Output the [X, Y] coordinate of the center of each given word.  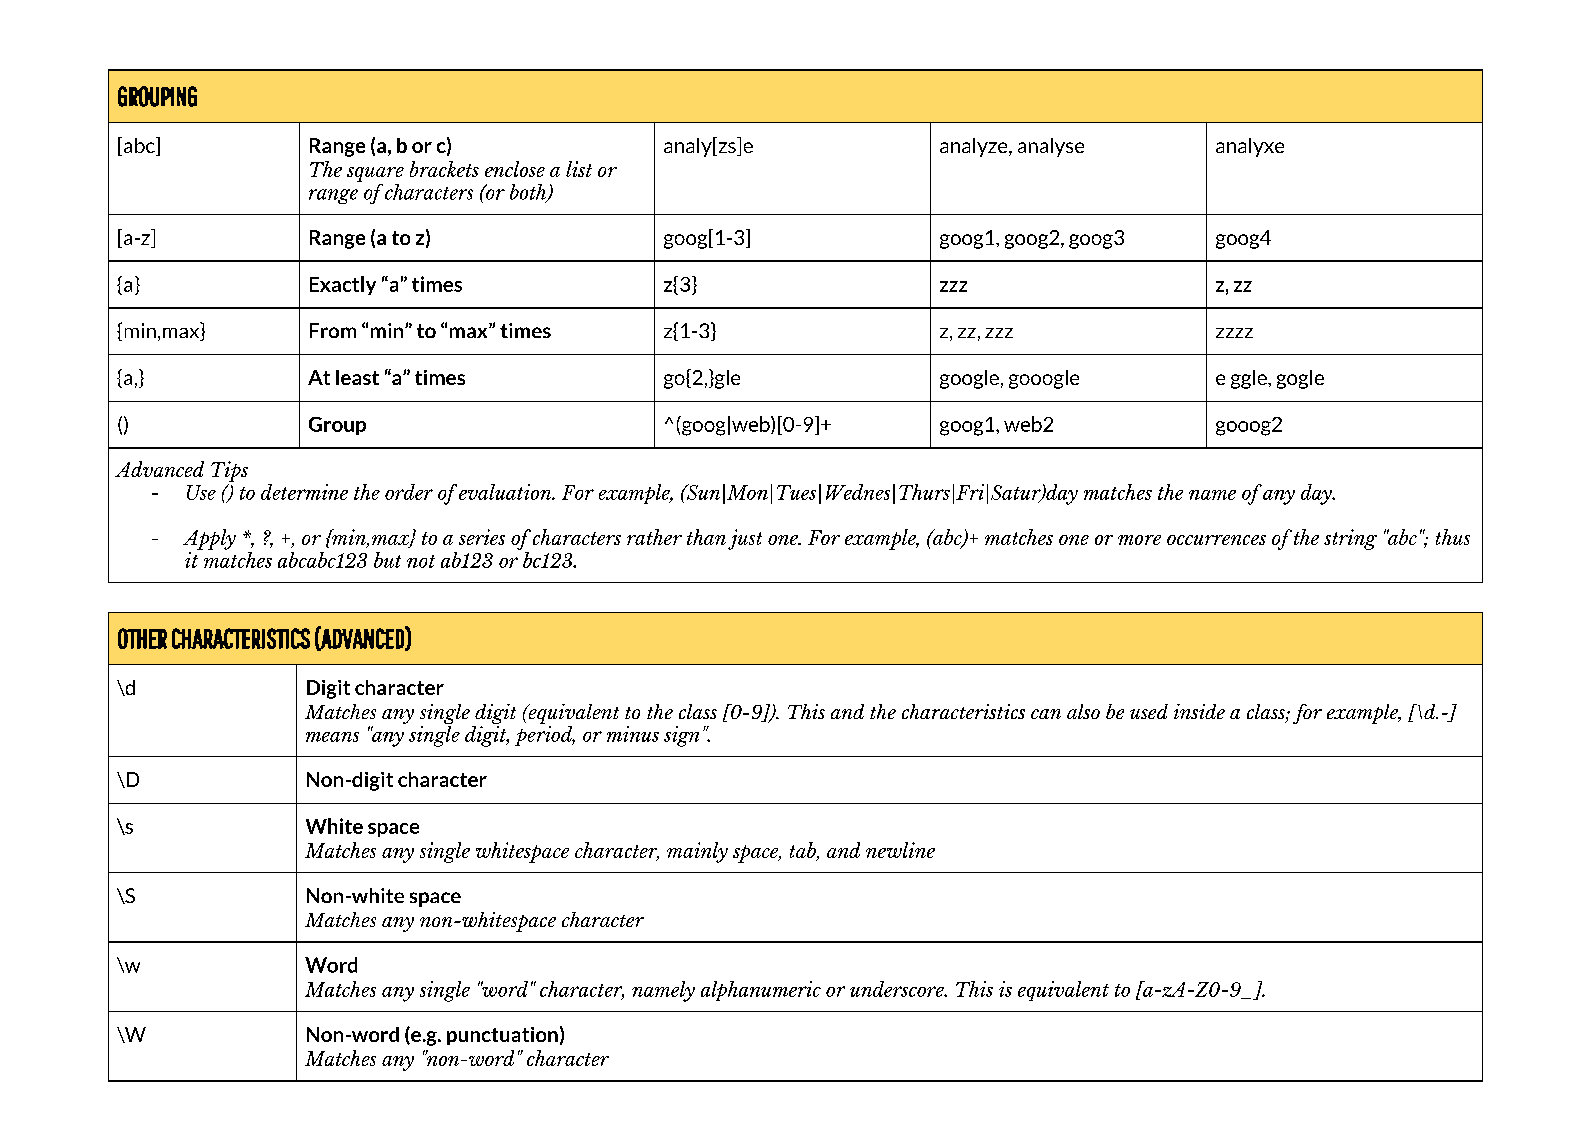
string [1350, 539]
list [579, 169]
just [745, 539]
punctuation [502, 1036]
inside [1199, 711]
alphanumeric [761, 991]
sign [681, 736]
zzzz [1234, 333]
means [332, 737]
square [375, 174]
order [409, 492]
